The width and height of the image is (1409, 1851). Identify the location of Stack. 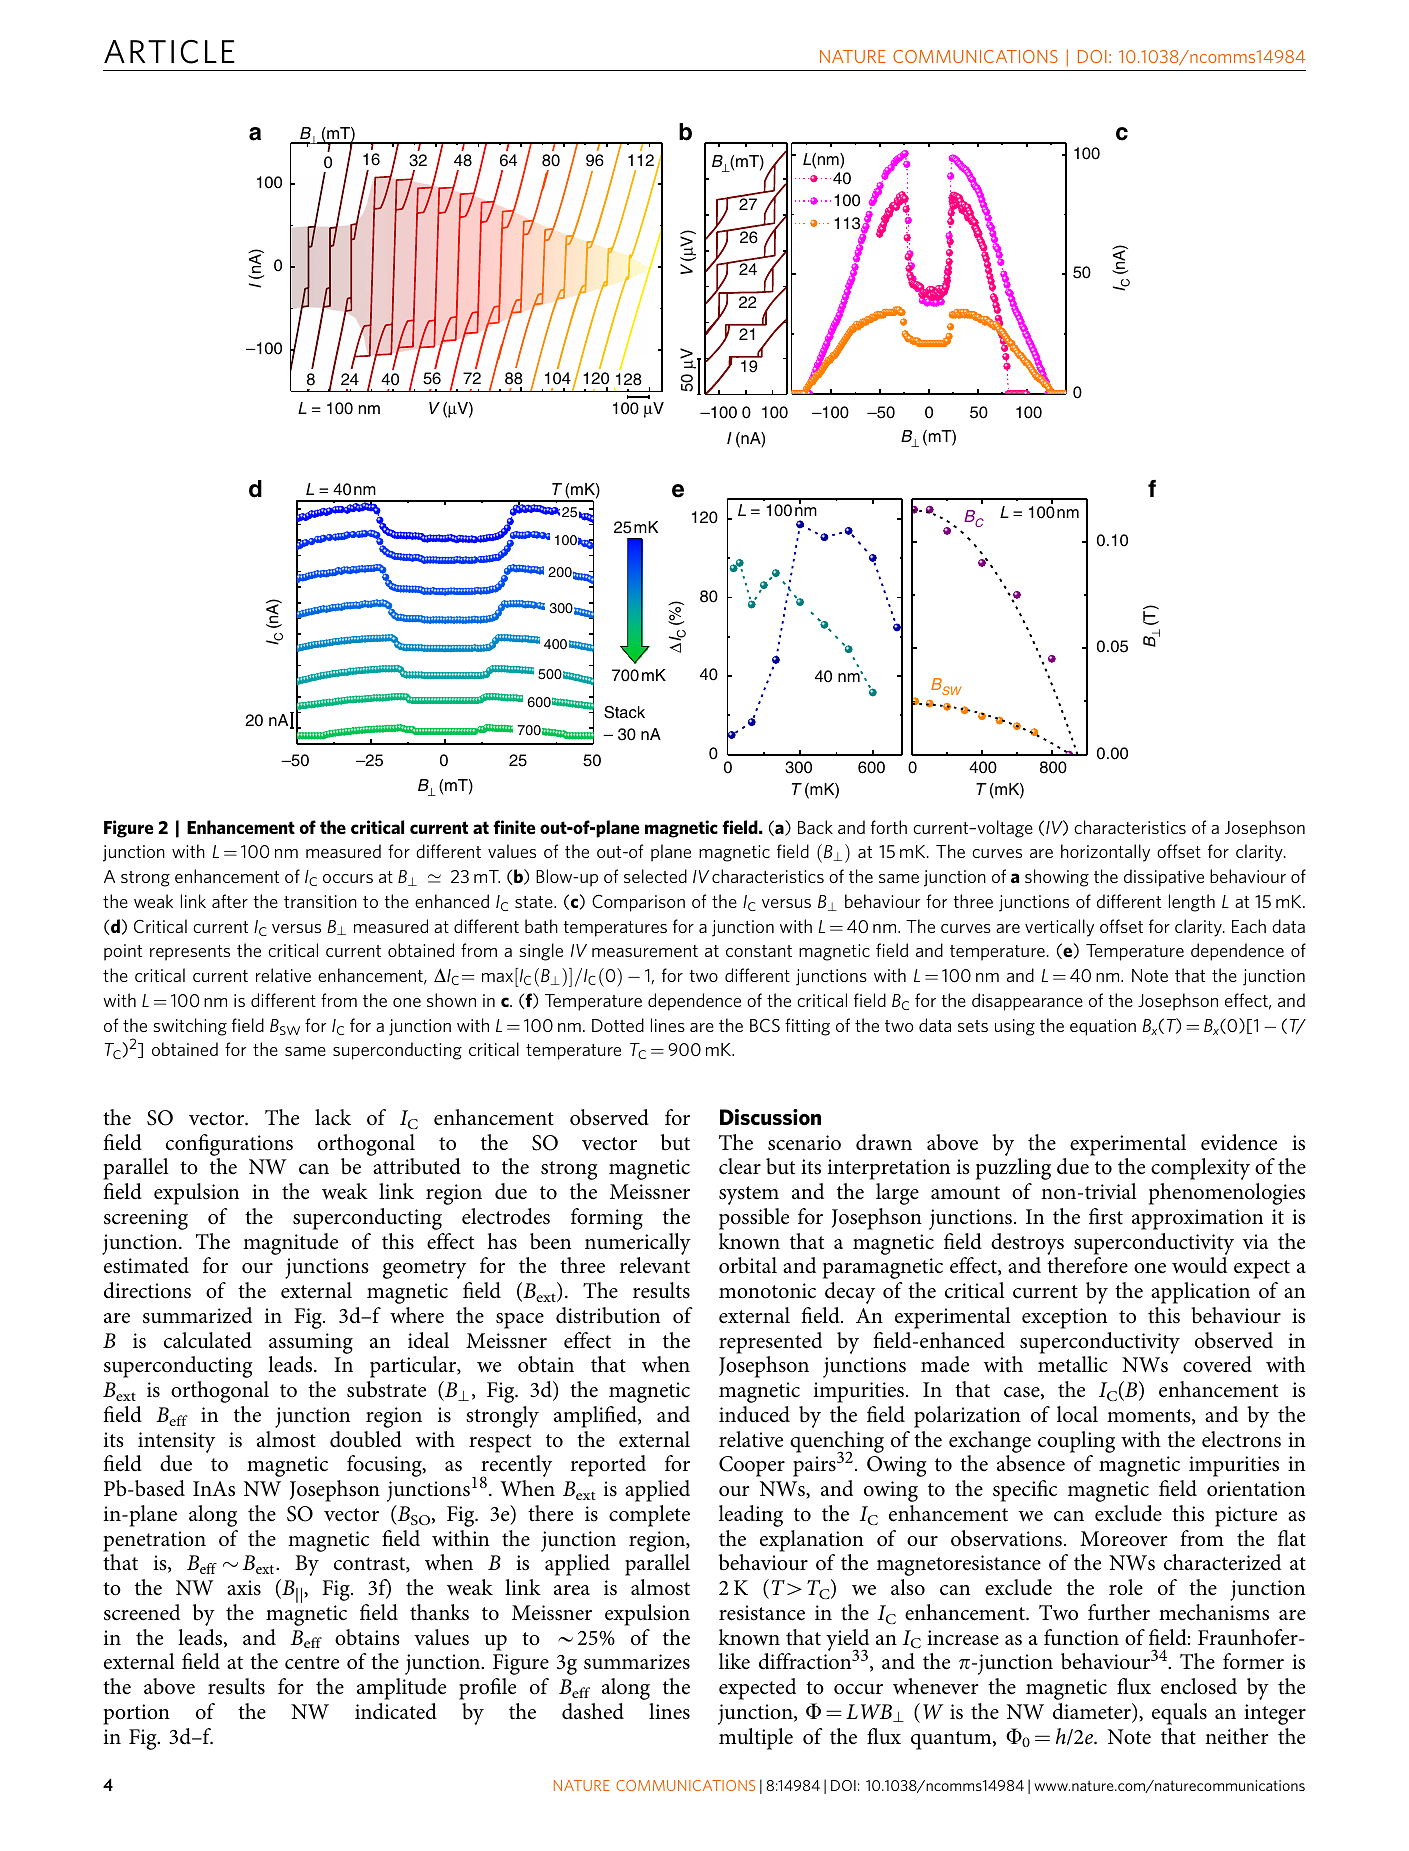
(624, 712).
